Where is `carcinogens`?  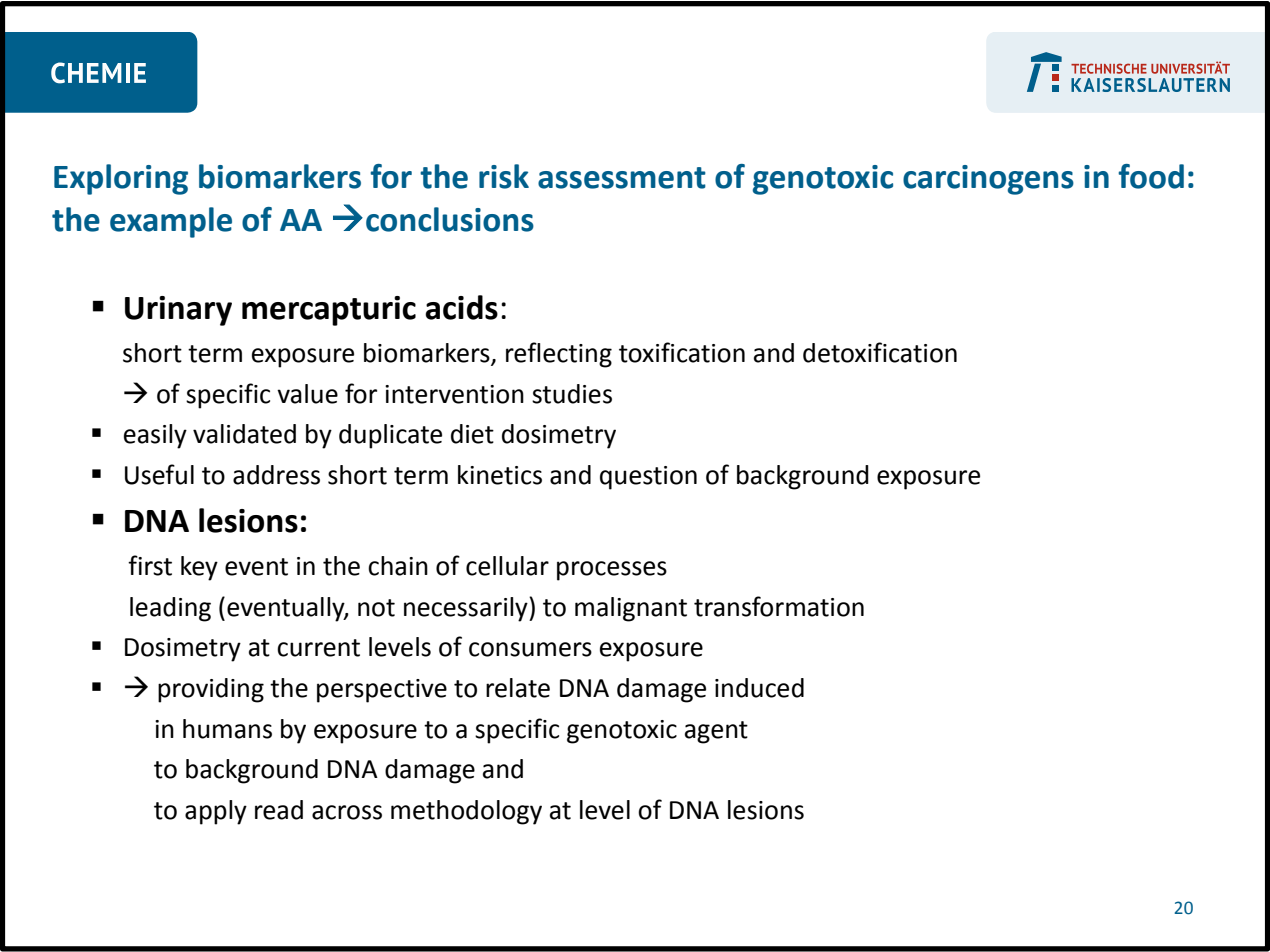
carcinogens is located at coordinates (988, 180).
